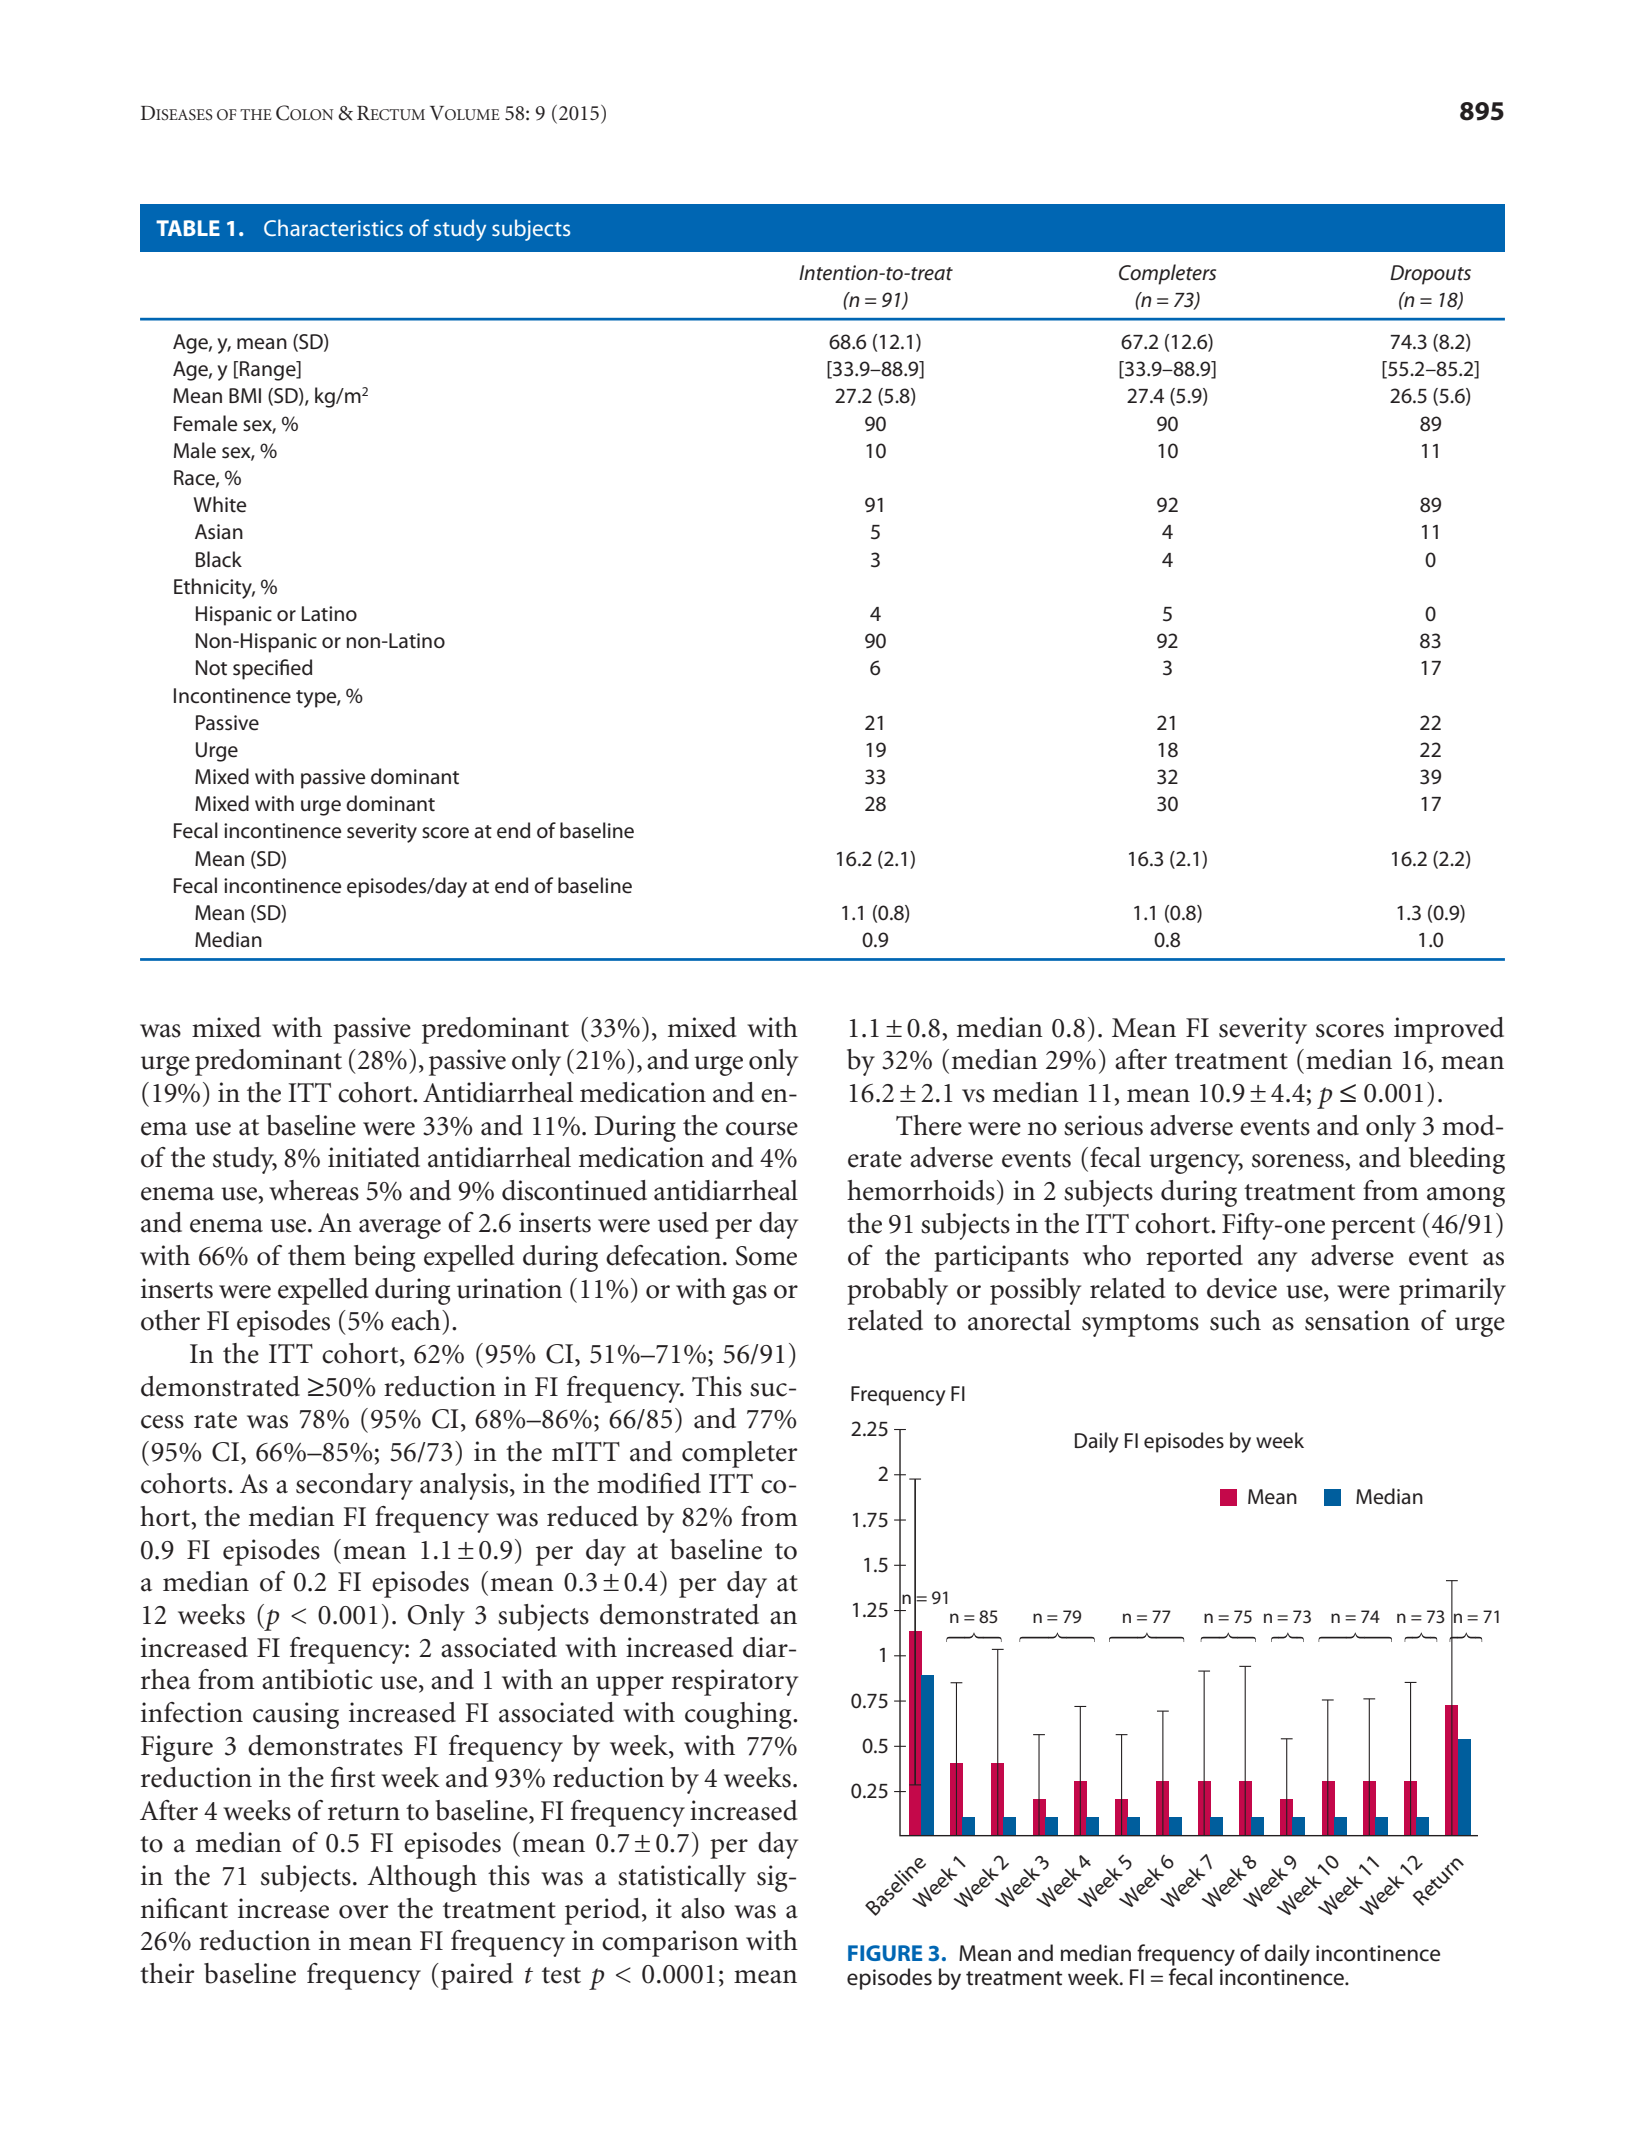 Image resolution: width=1645 pixels, height=2129 pixels. What do you see at coordinates (364, 1912) in the page?
I see `over` at bounding box center [364, 1912].
